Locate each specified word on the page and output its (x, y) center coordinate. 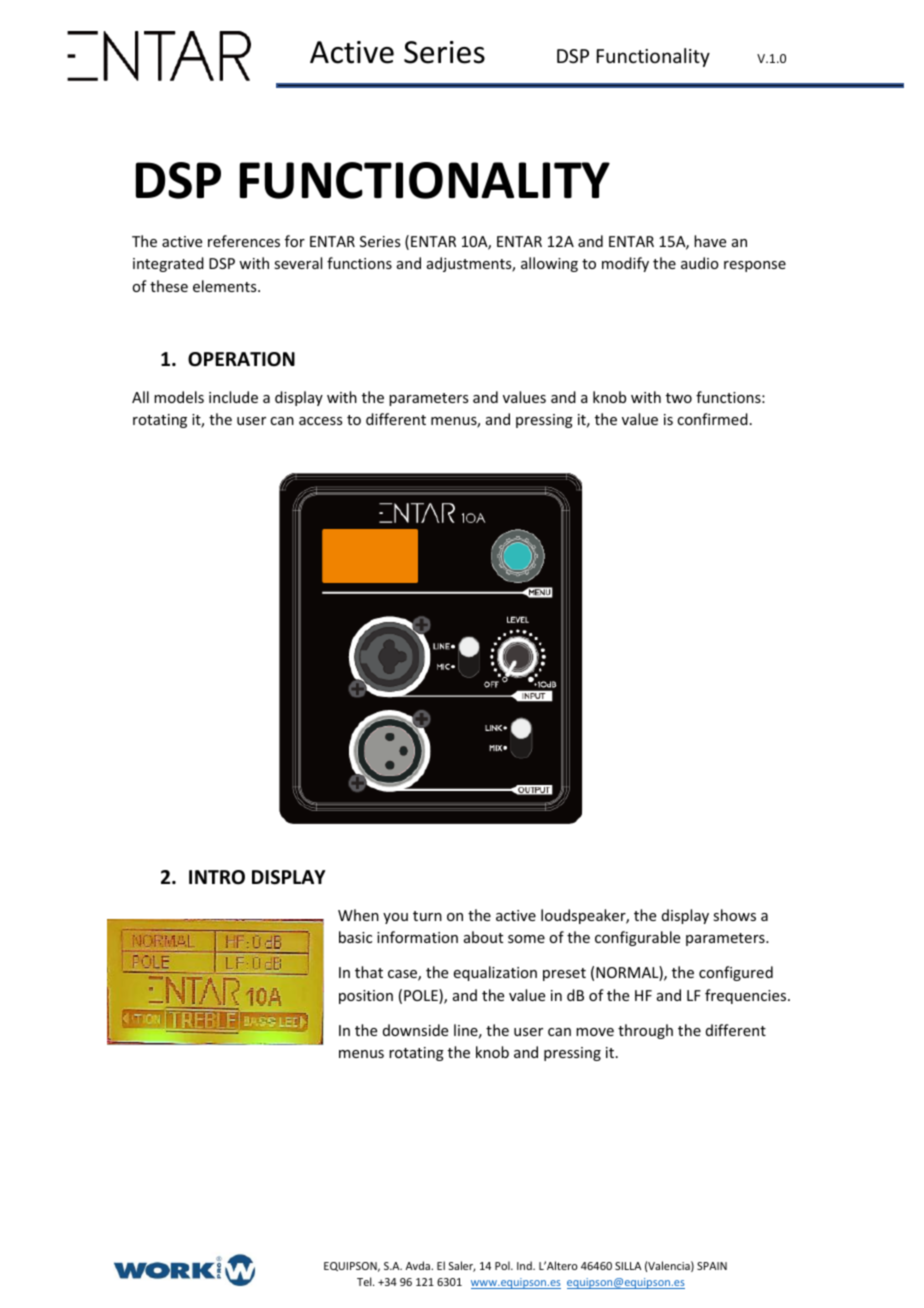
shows (734, 915)
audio (700, 263)
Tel (365, 1281)
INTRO (217, 877)
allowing (549, 264)
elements (226, 286)
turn (427, 916)
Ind (525, 1265)
